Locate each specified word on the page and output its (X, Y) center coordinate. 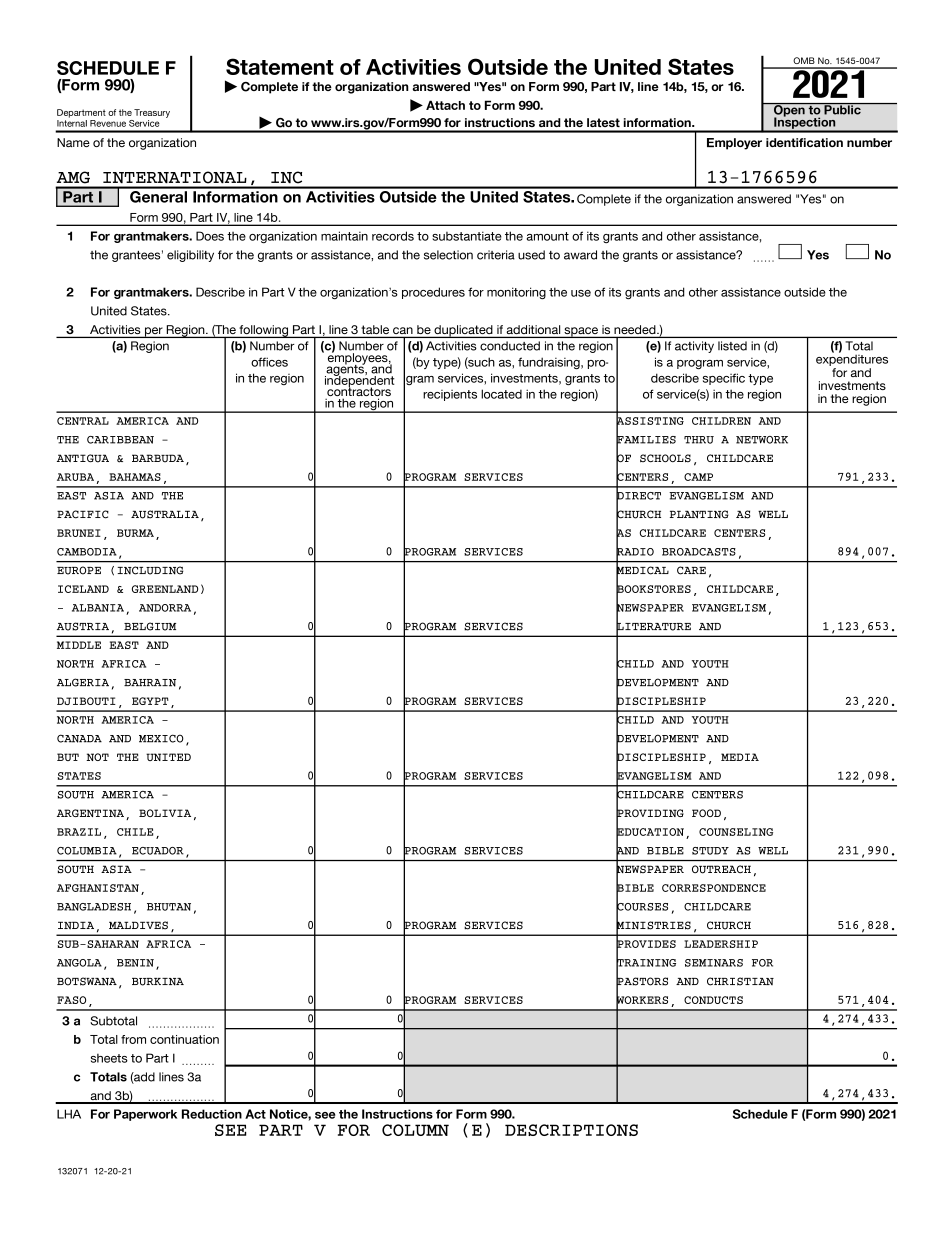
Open (789, 111)
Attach (445, 105)
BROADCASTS (699, 552)
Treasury (152, 113)
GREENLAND (165, 589)
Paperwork (145, 1115)
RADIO (635, 551)
